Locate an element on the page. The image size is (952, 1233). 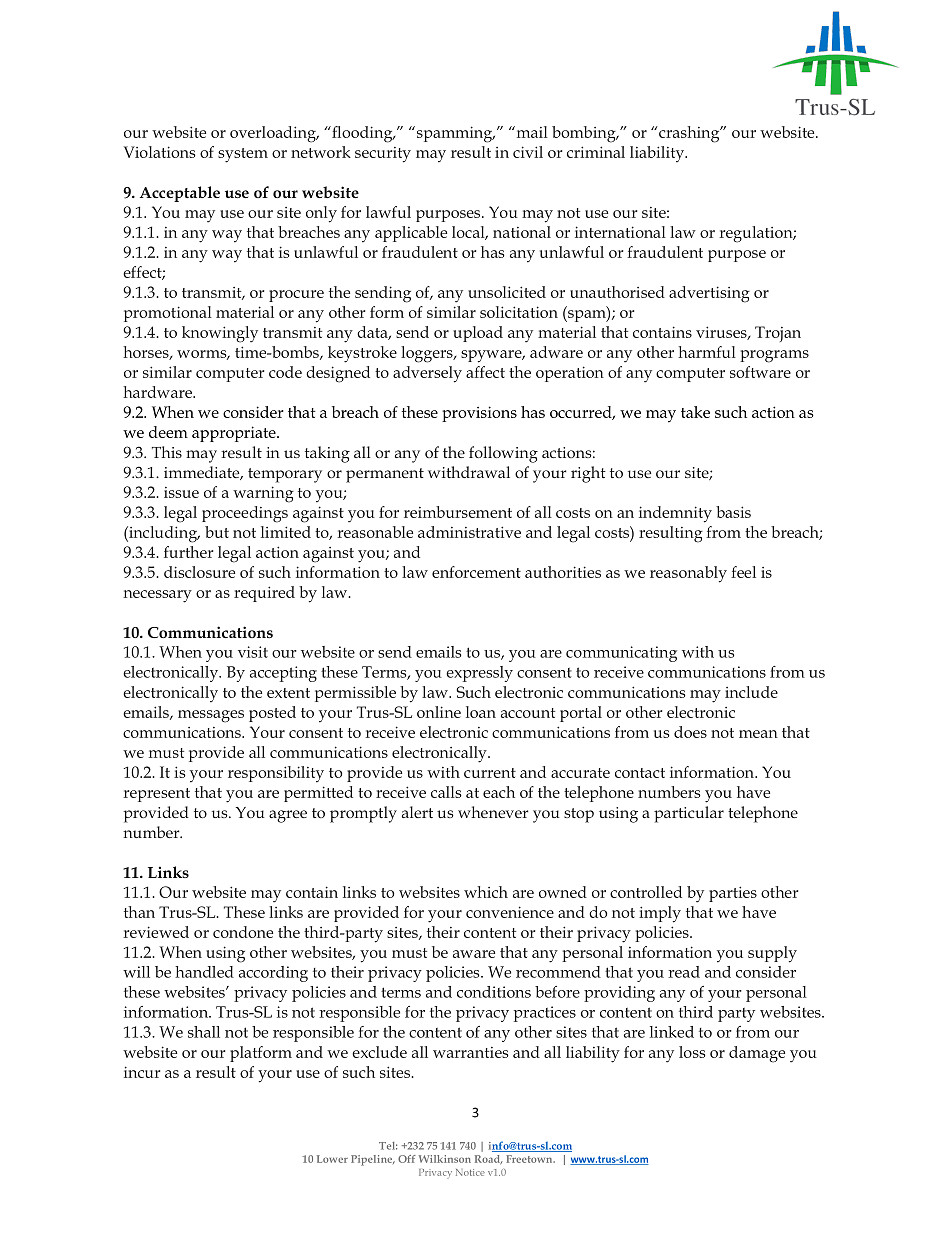
civil is located at coordinates (528, 152).
